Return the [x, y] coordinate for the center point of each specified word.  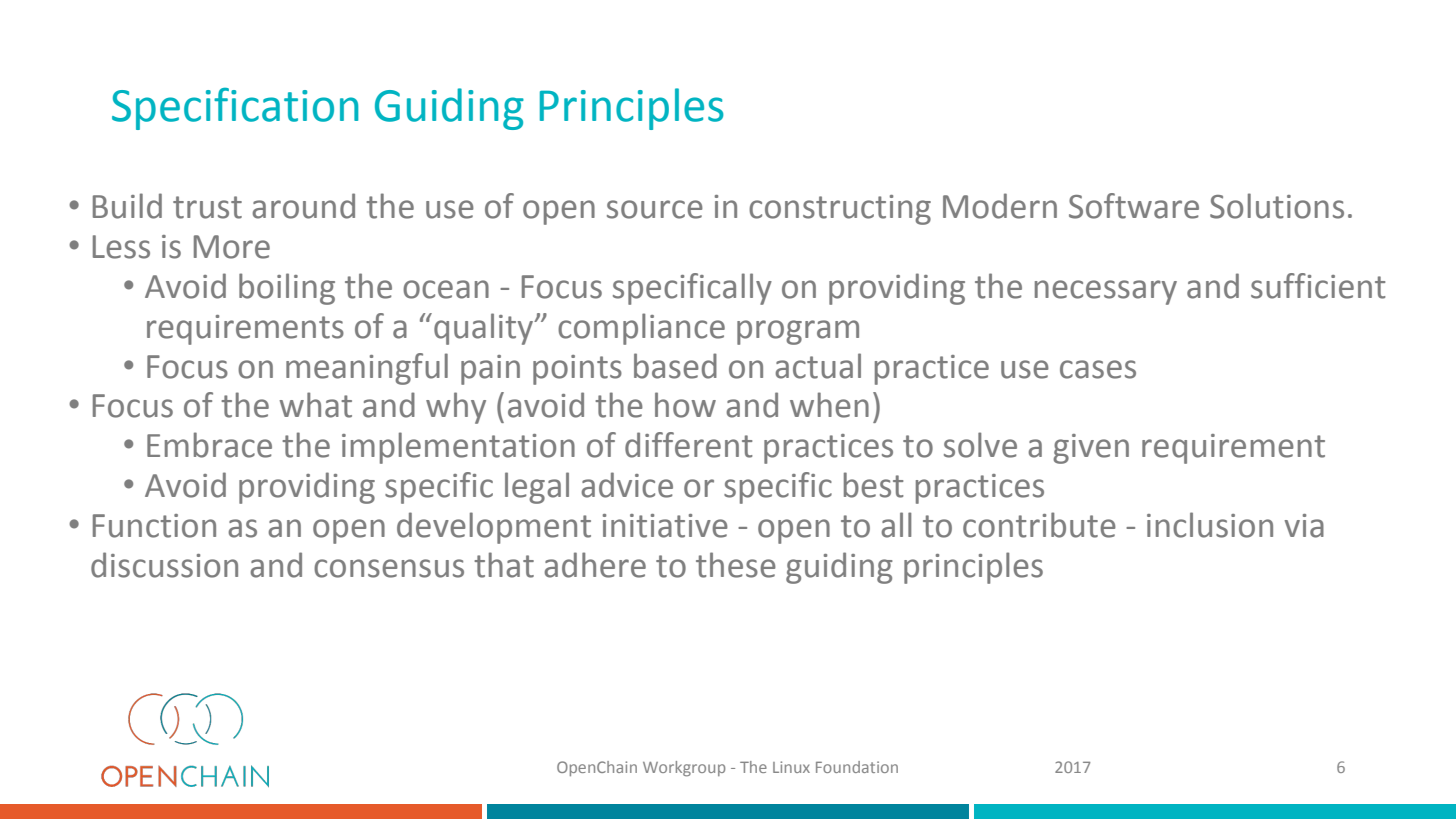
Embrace [209, 445]
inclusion [1210, 525]
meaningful [367, 369]
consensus [389, 568]
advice [627, 485]
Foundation [857, 767]
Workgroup [684, 769]
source [655, 209]
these [736, 565]
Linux [791, 767]
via [1304, 526]
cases [1098, 369]
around [303, 206]
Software [1134, 206]
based [675, 366]
